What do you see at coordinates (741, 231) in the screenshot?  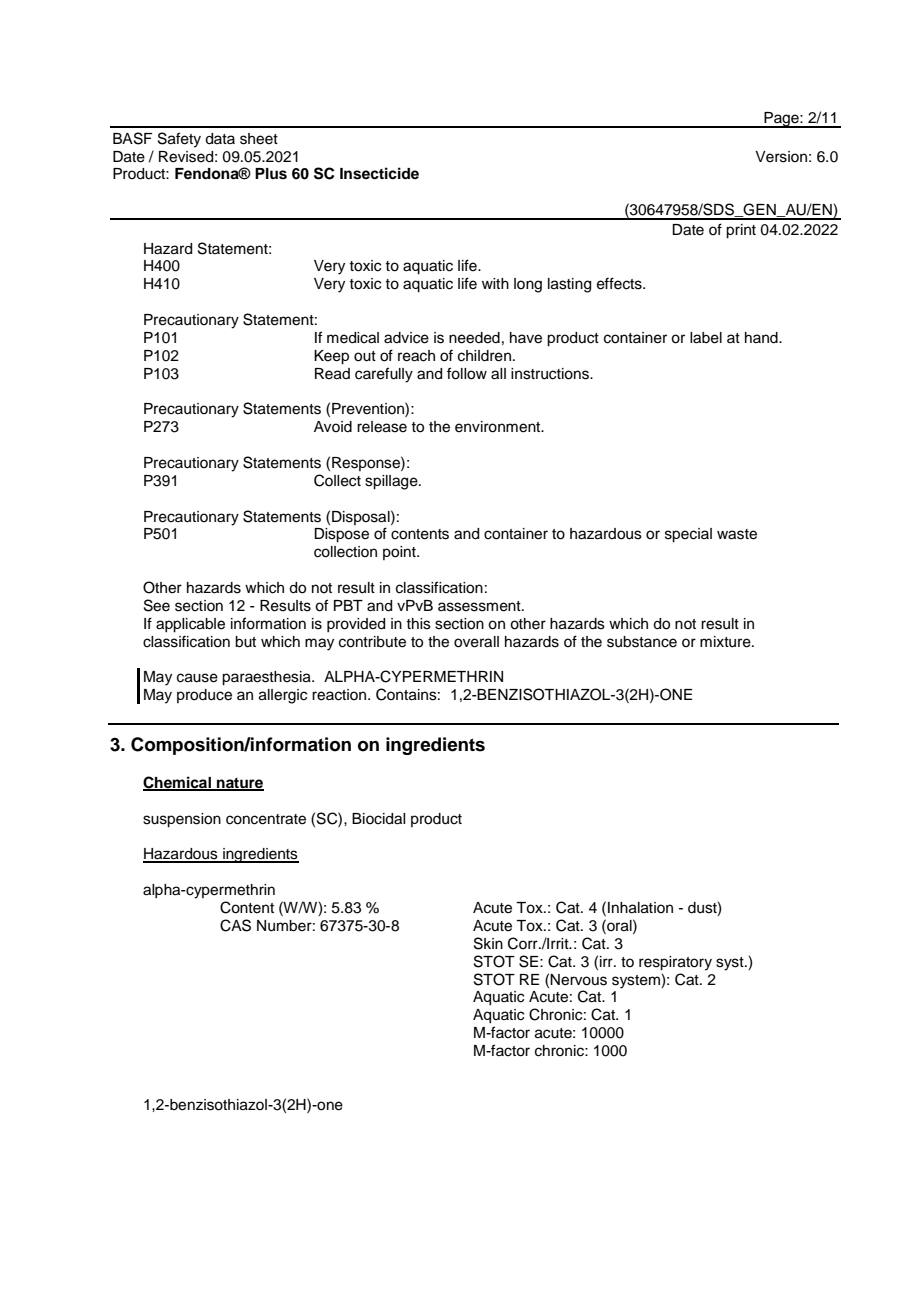 I see `print` at bounding box center [741, 231].
